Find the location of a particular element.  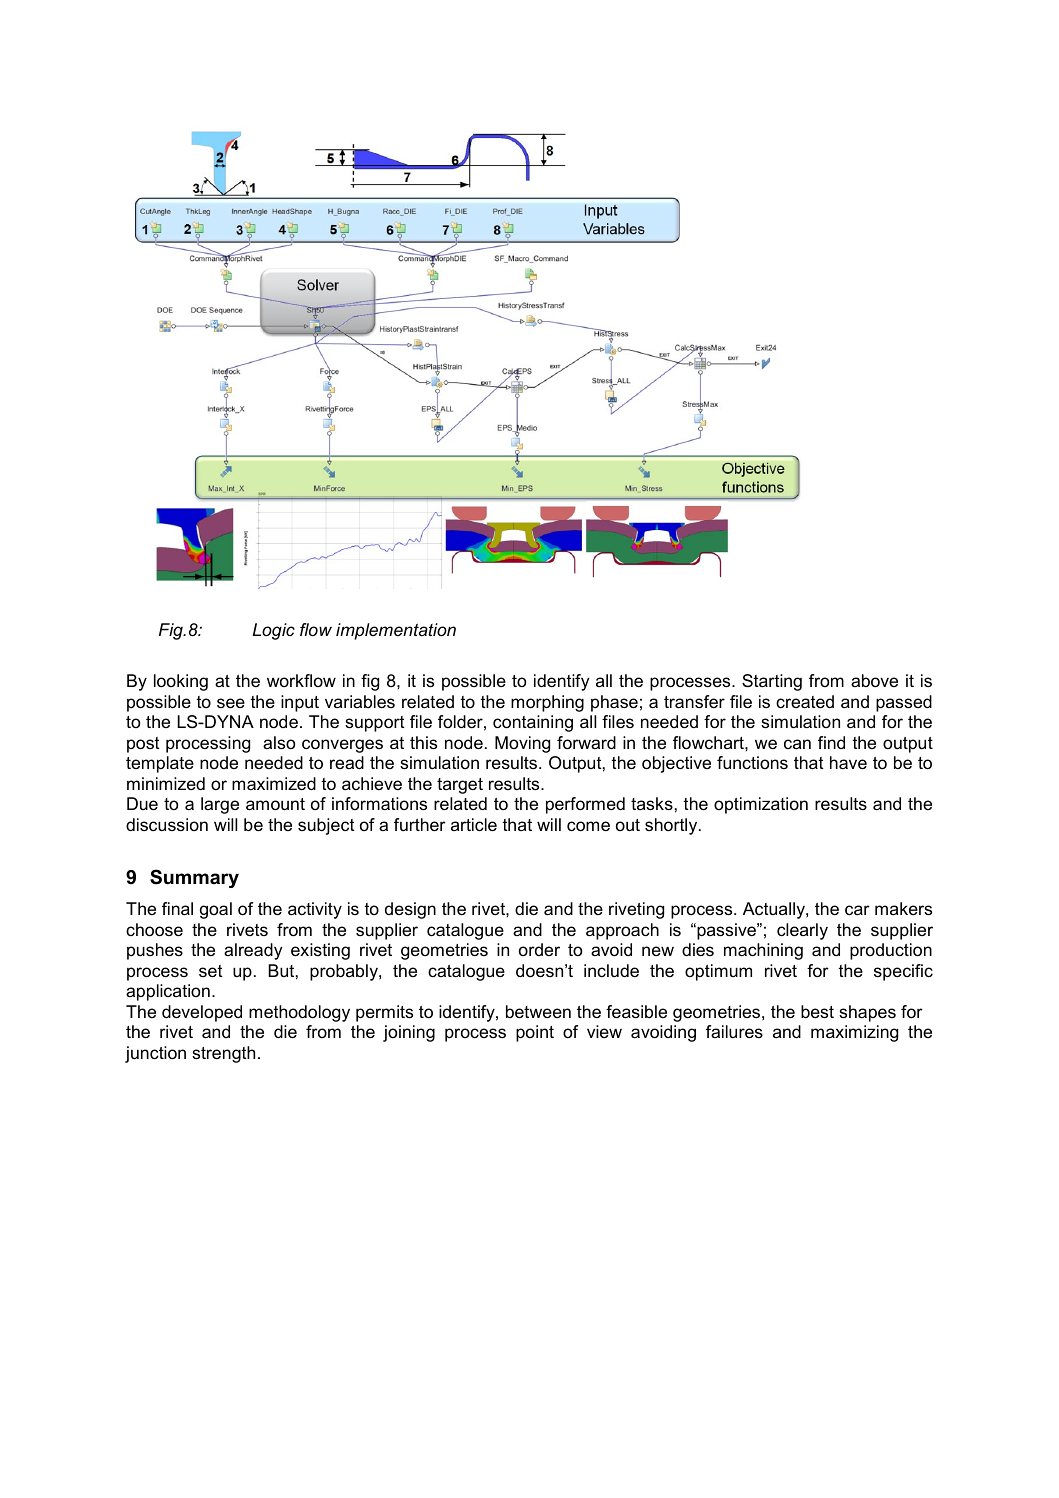

discussion is located at coordinates (167, 824).
